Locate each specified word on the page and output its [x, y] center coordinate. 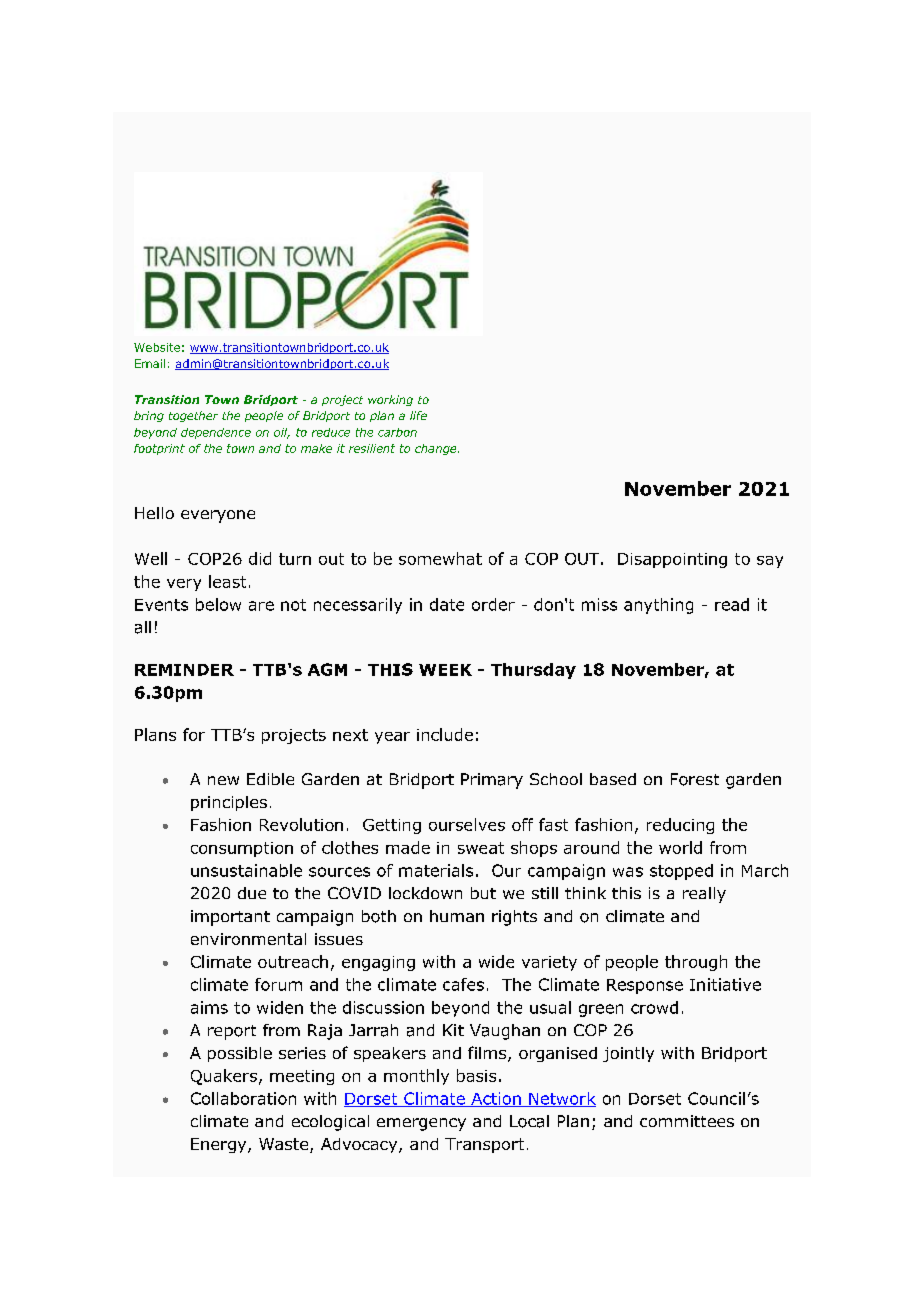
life [418, 415]
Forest [695, 779]
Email [150, 363]
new [223, 780]
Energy [220, 1145]
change [437, 449]
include [445, 734]
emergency [421, 1124]
